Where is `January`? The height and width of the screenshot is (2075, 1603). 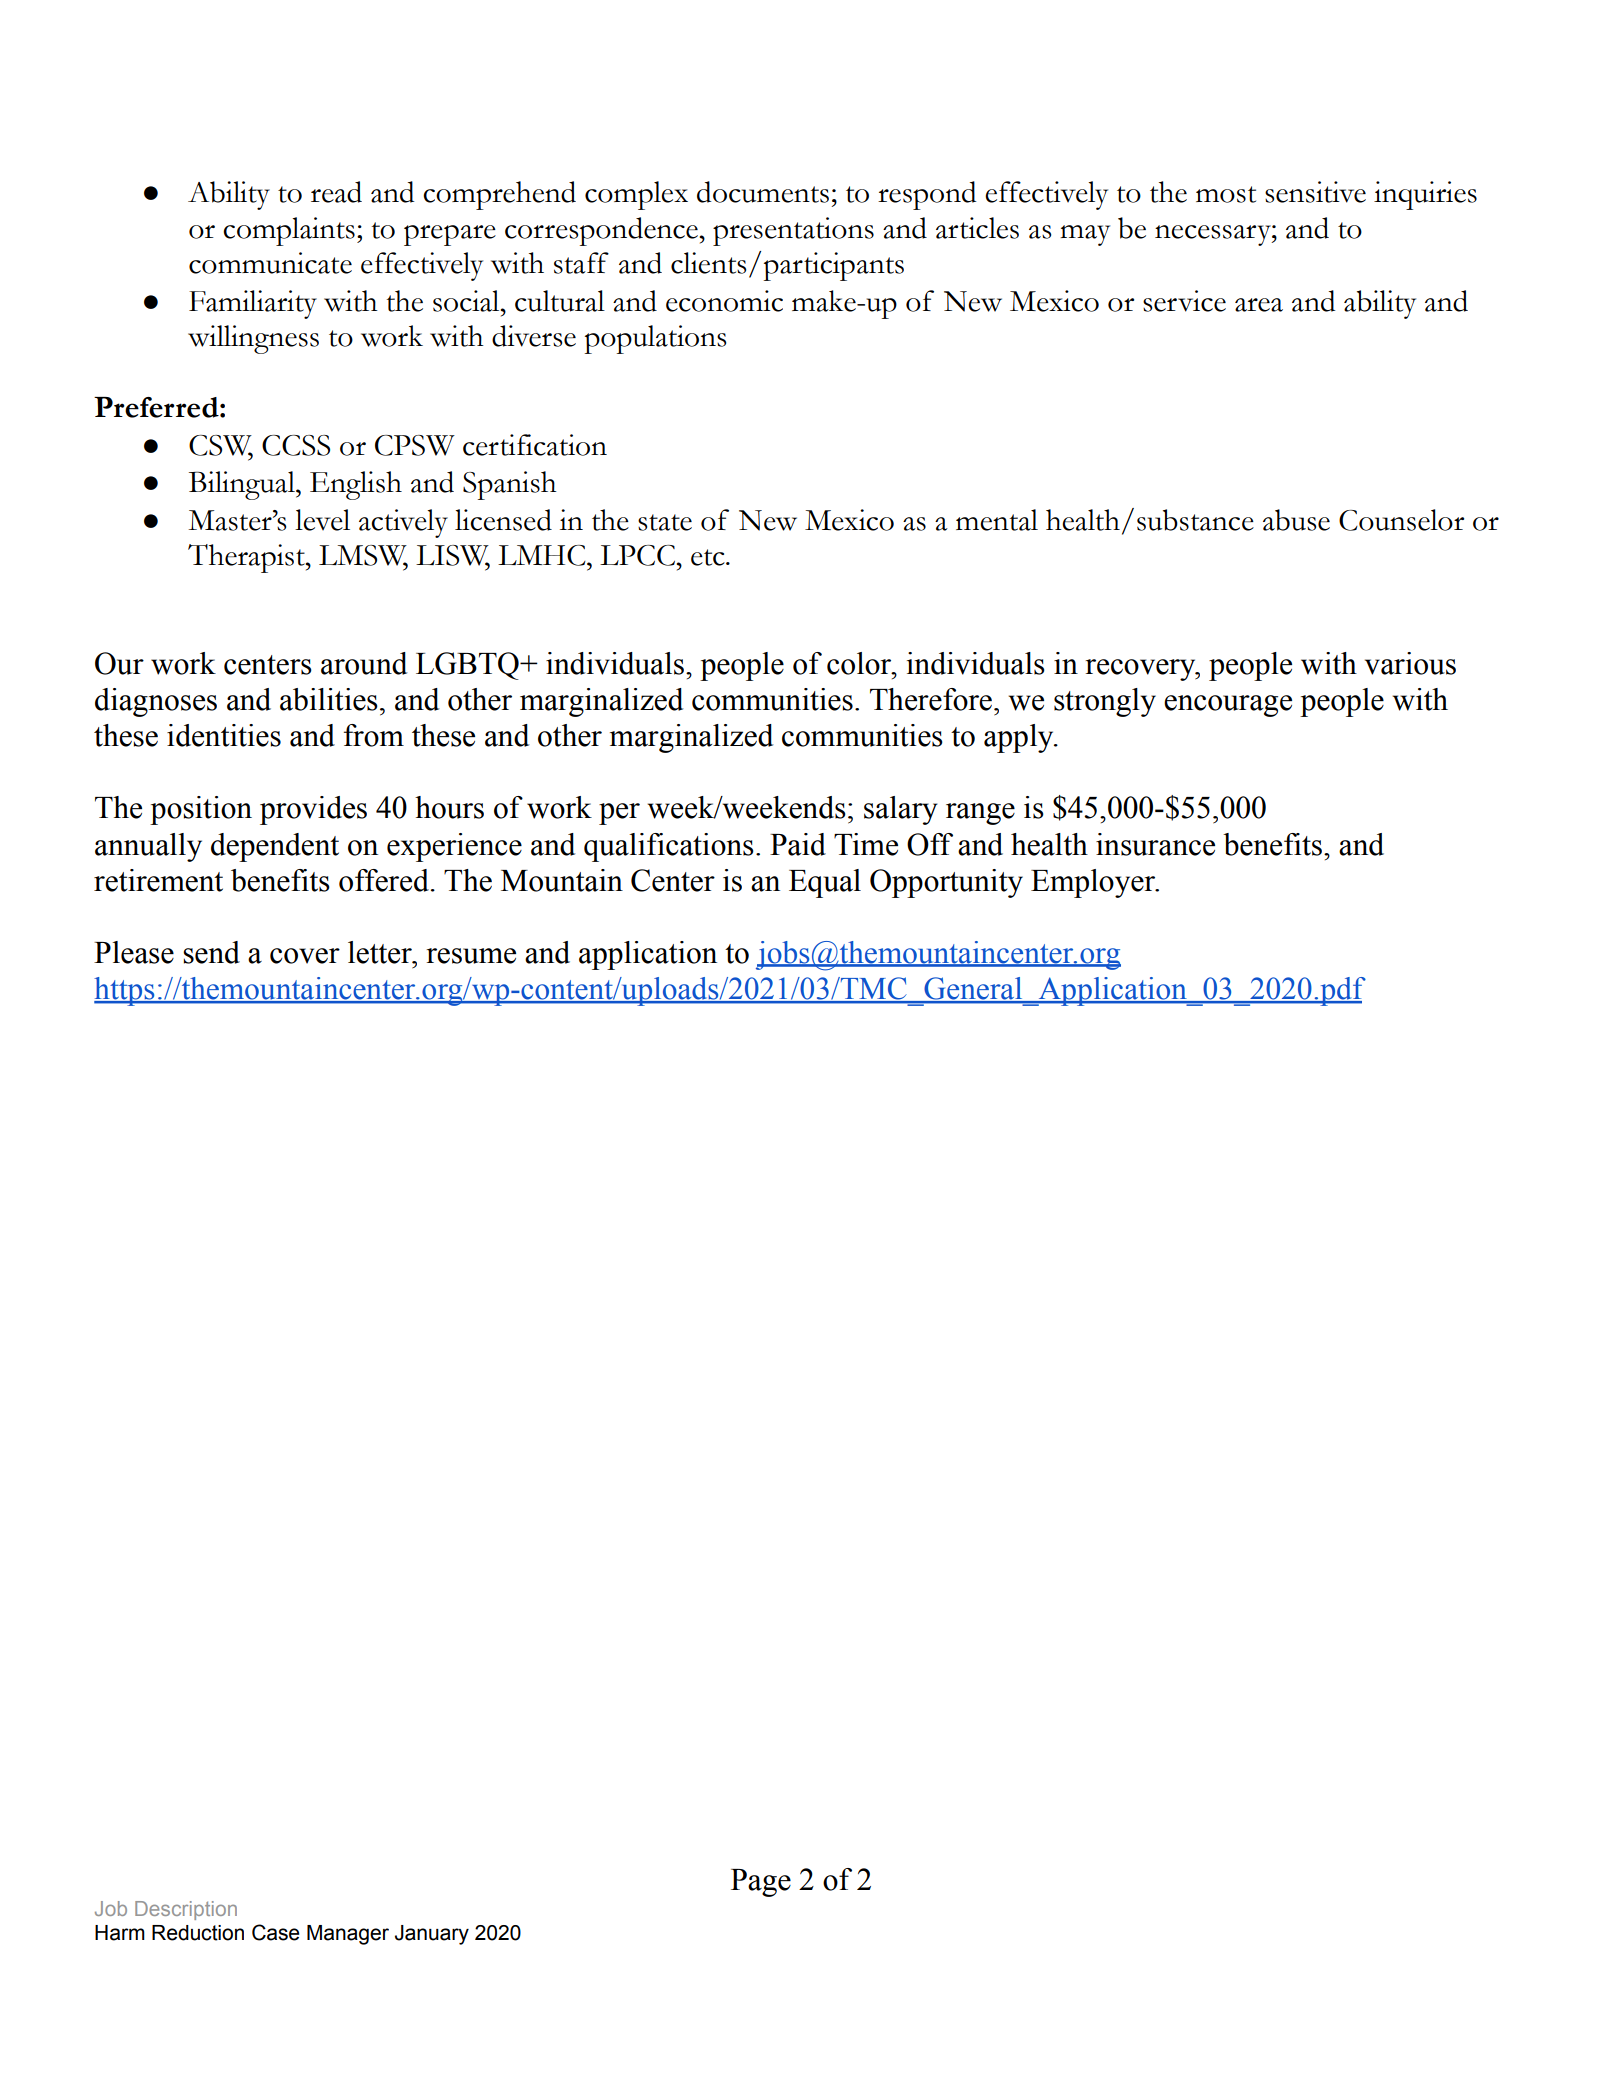 January is located at coordinates (432, 1935).
